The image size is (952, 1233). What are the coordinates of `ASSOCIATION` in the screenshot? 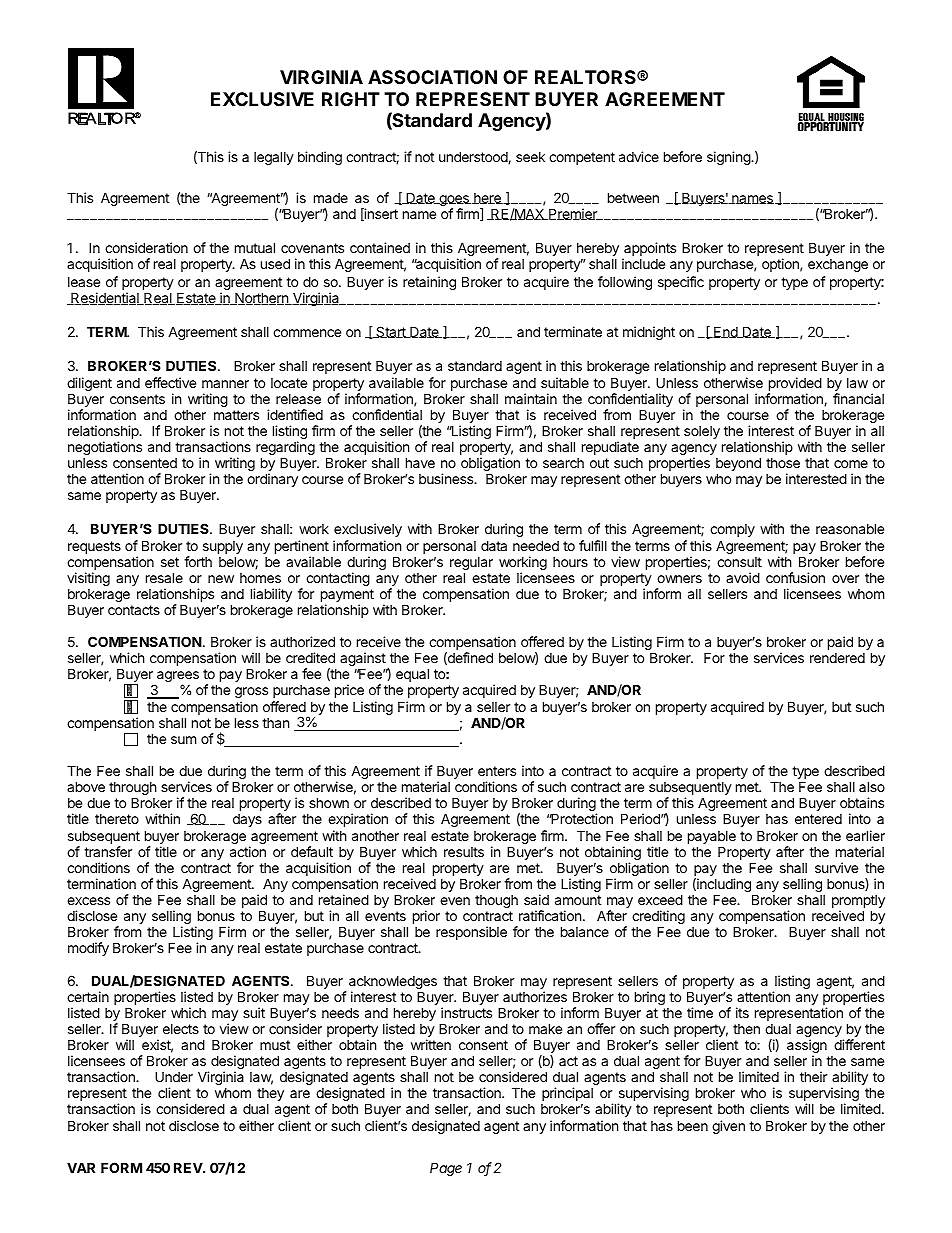 It's located at (432, 77).
